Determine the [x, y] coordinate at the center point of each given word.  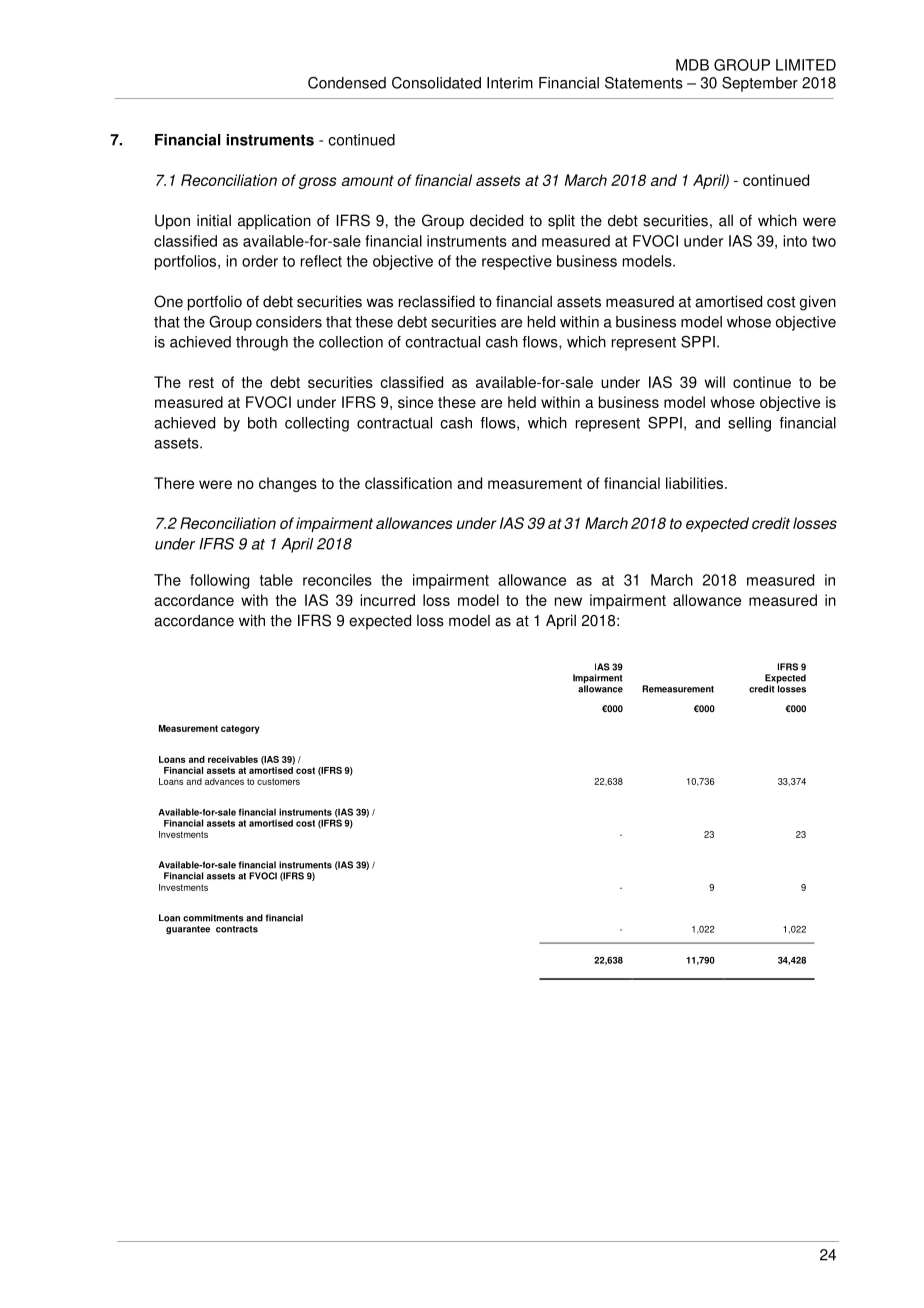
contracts [237, 929]
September [760, 84]
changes [288, 484]
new [568, 601]
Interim [510, 83]
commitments [213, 918]
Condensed [347, 83]
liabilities [696, 483]
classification [408, 483]
